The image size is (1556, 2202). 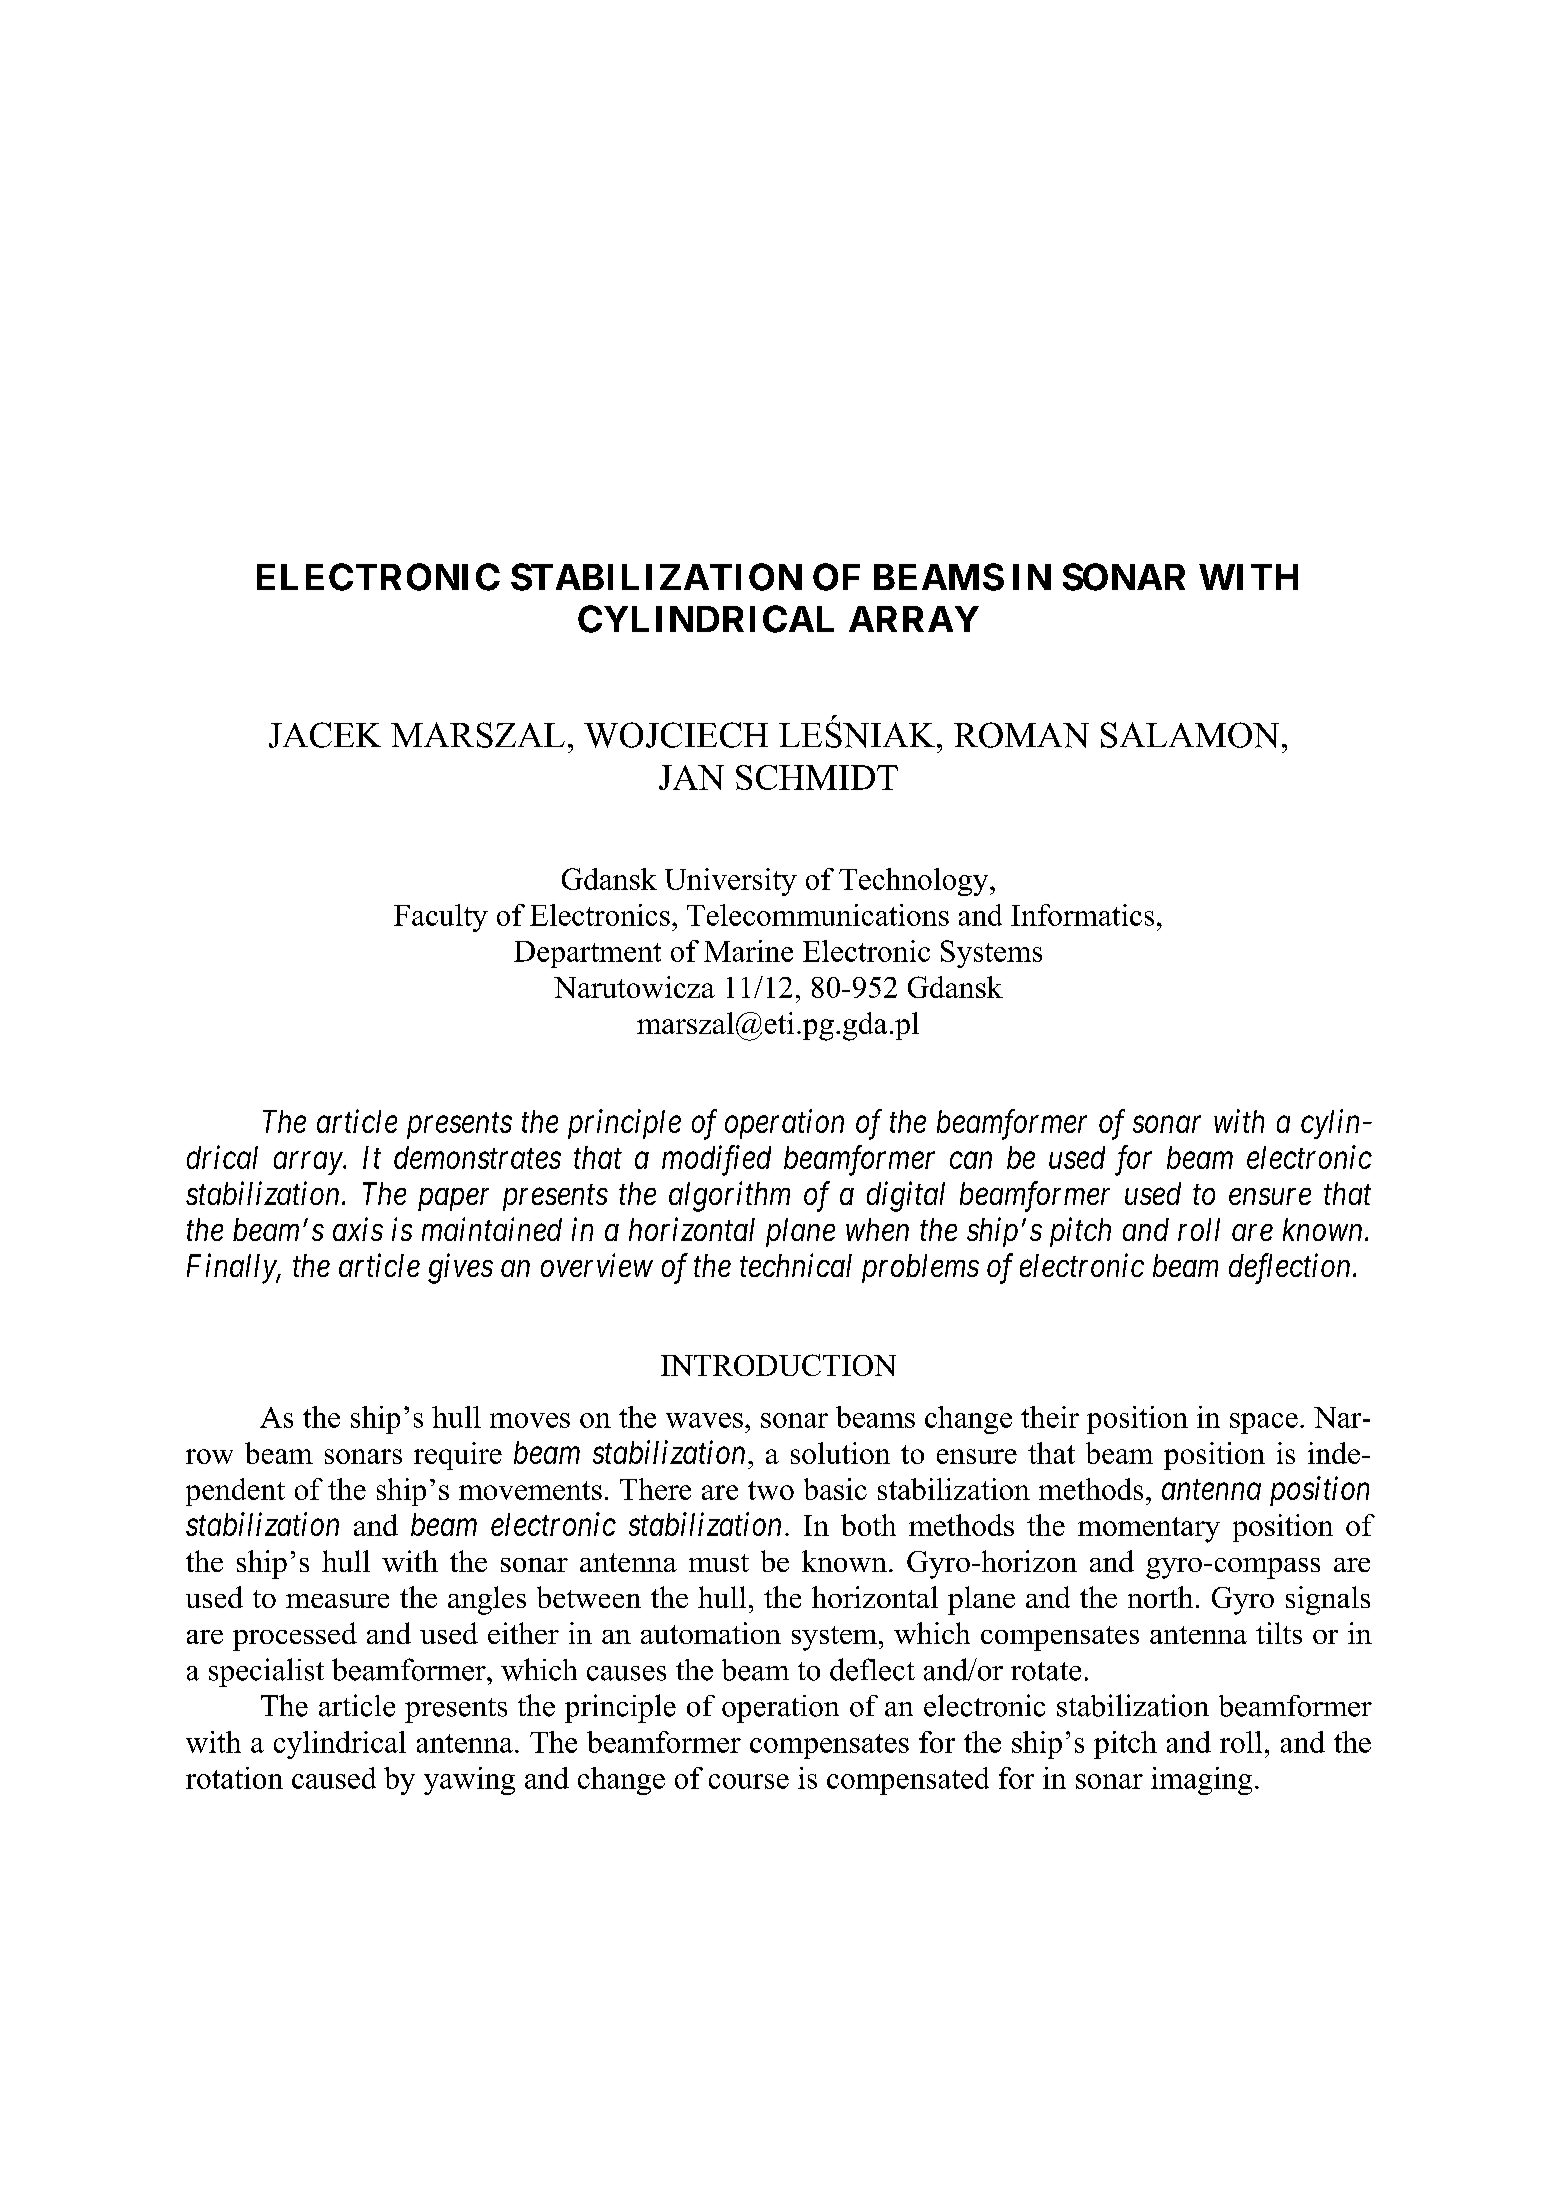 What do you see at coordinates (1264, 1423) in the image?
I see `space` at bounding box center [1264, 1423].
